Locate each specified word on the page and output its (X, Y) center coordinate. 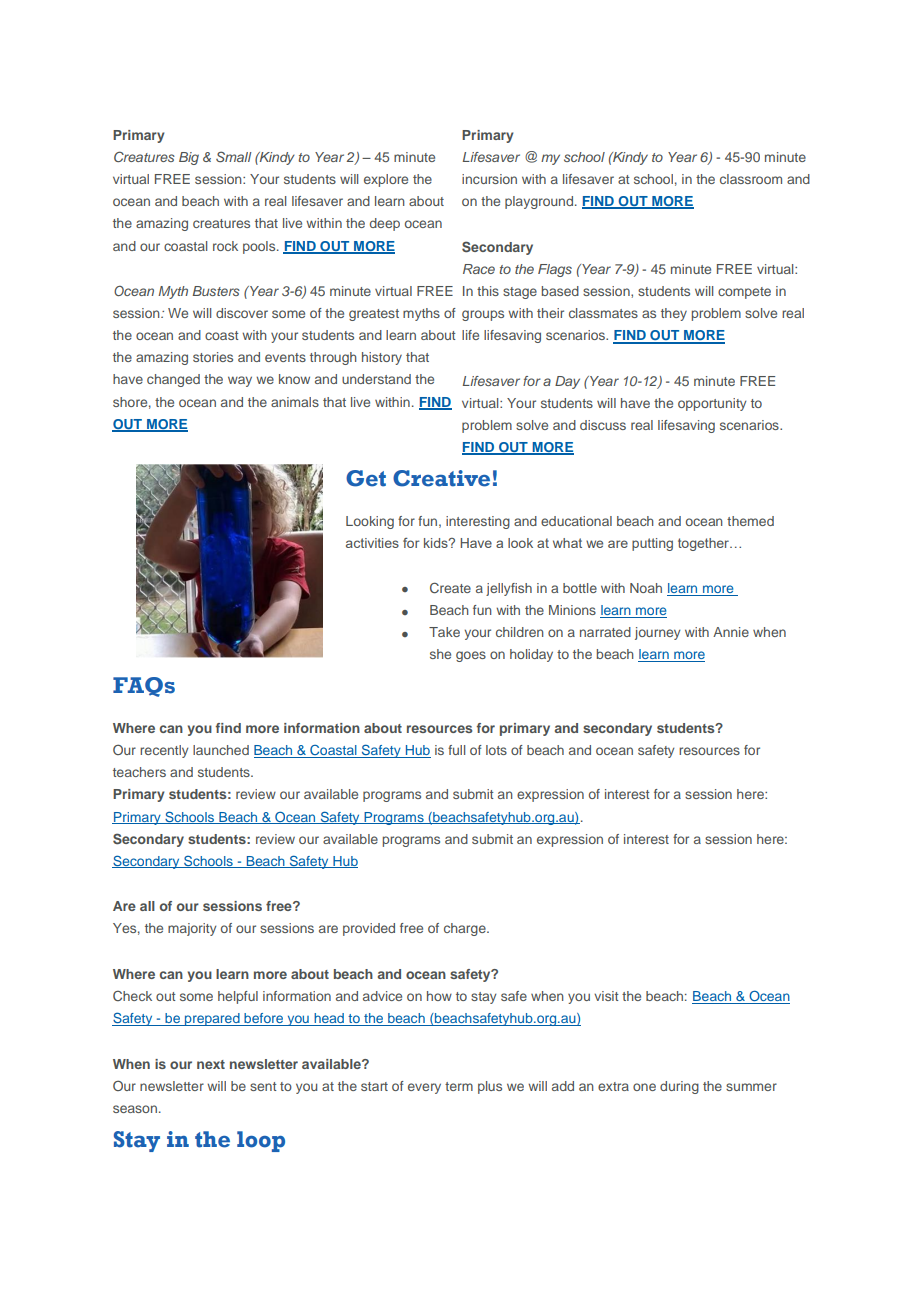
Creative (441, 478)
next (211, 1064)
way (240, 381)
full (456, 750)
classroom (751, 179)
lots (496, 750)
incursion (489, 179)
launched (221, 750)
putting (652, 544)
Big (189, 158)
